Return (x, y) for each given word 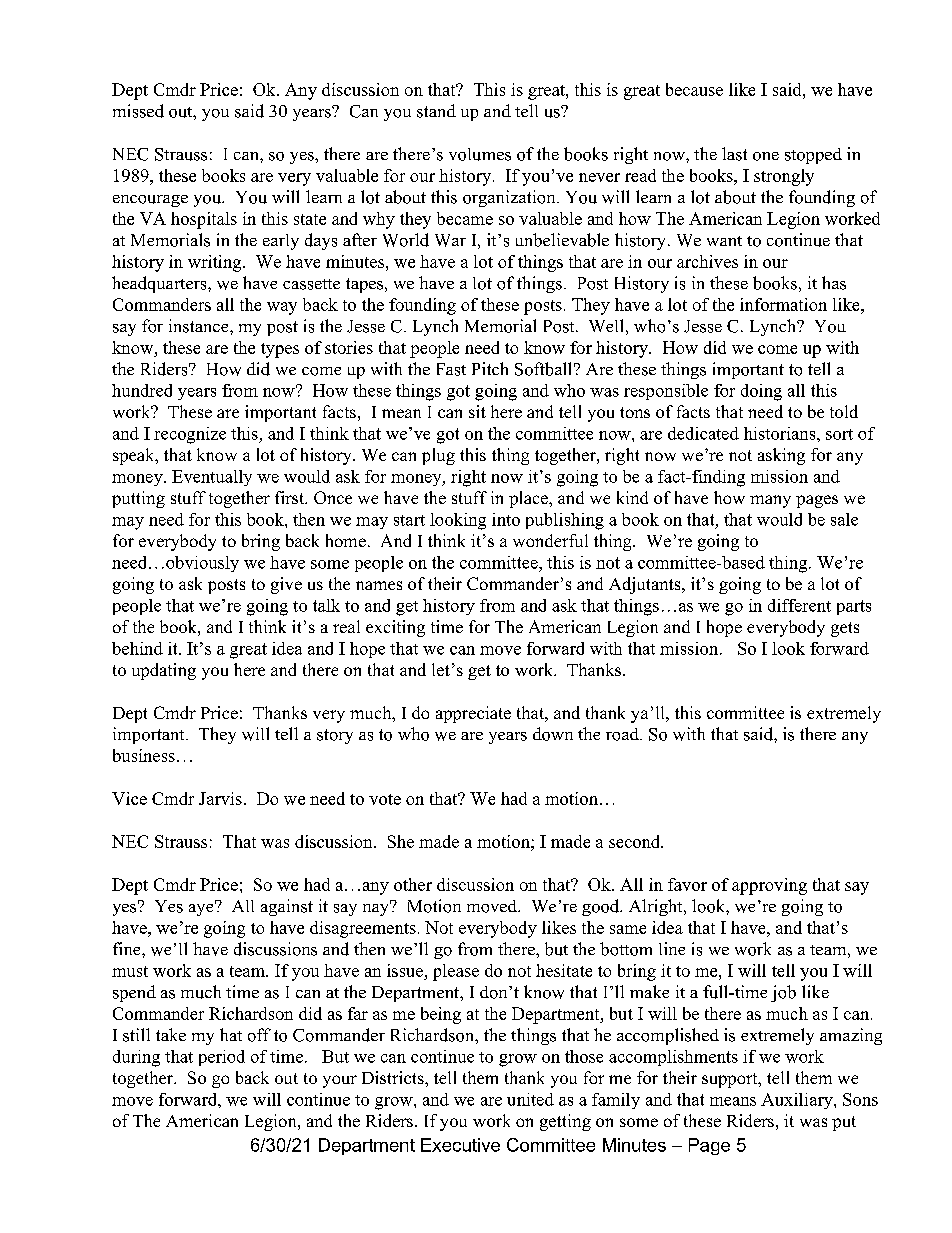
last (734, 154)
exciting (395, 628)
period (222, 1058)
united (530, 1099)
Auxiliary (798, 1101)
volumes (480, 154)
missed (138, 111)
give (286, 585)
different (799, 605)
